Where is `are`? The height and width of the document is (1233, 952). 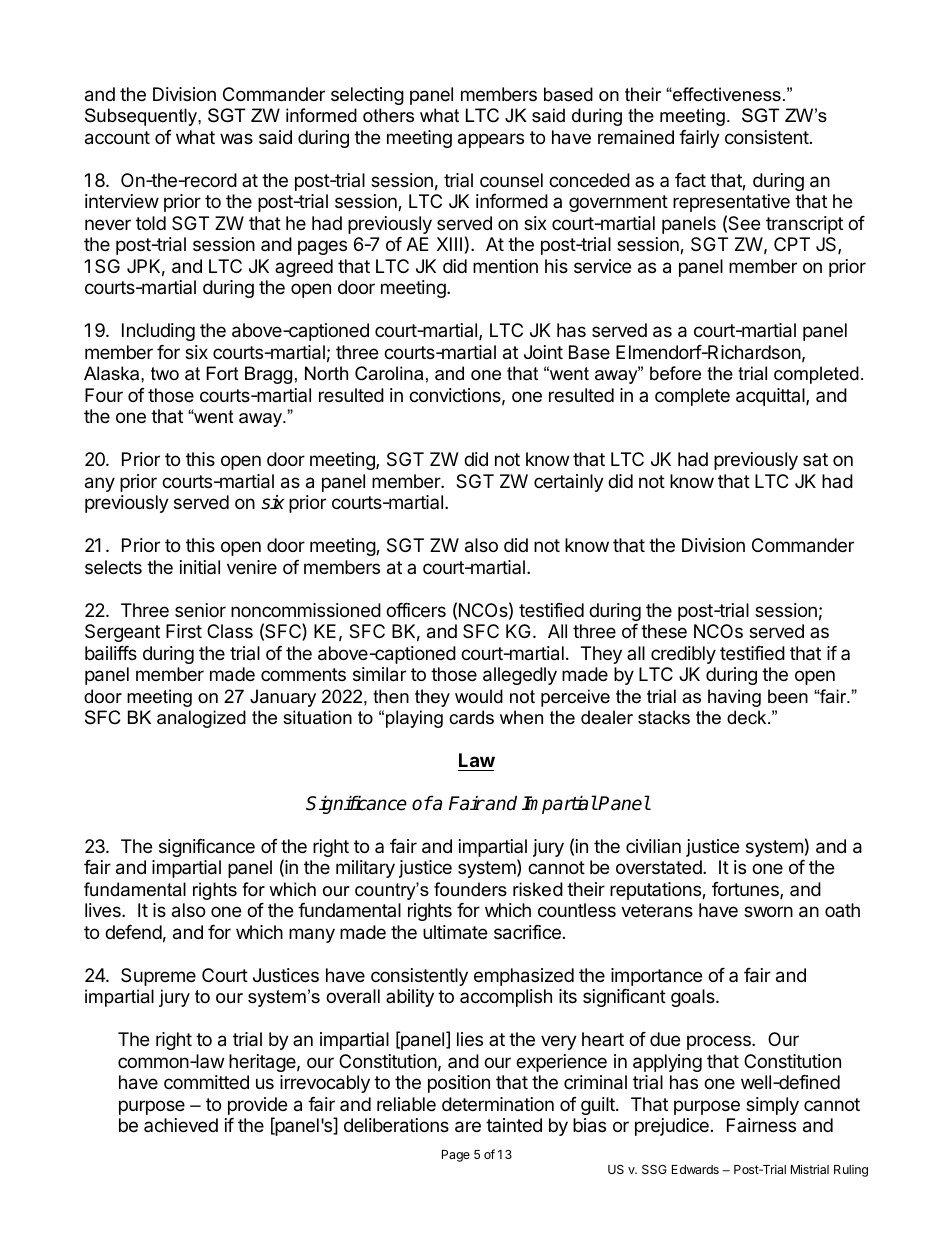
are is located at coordinates (468, 1127).
